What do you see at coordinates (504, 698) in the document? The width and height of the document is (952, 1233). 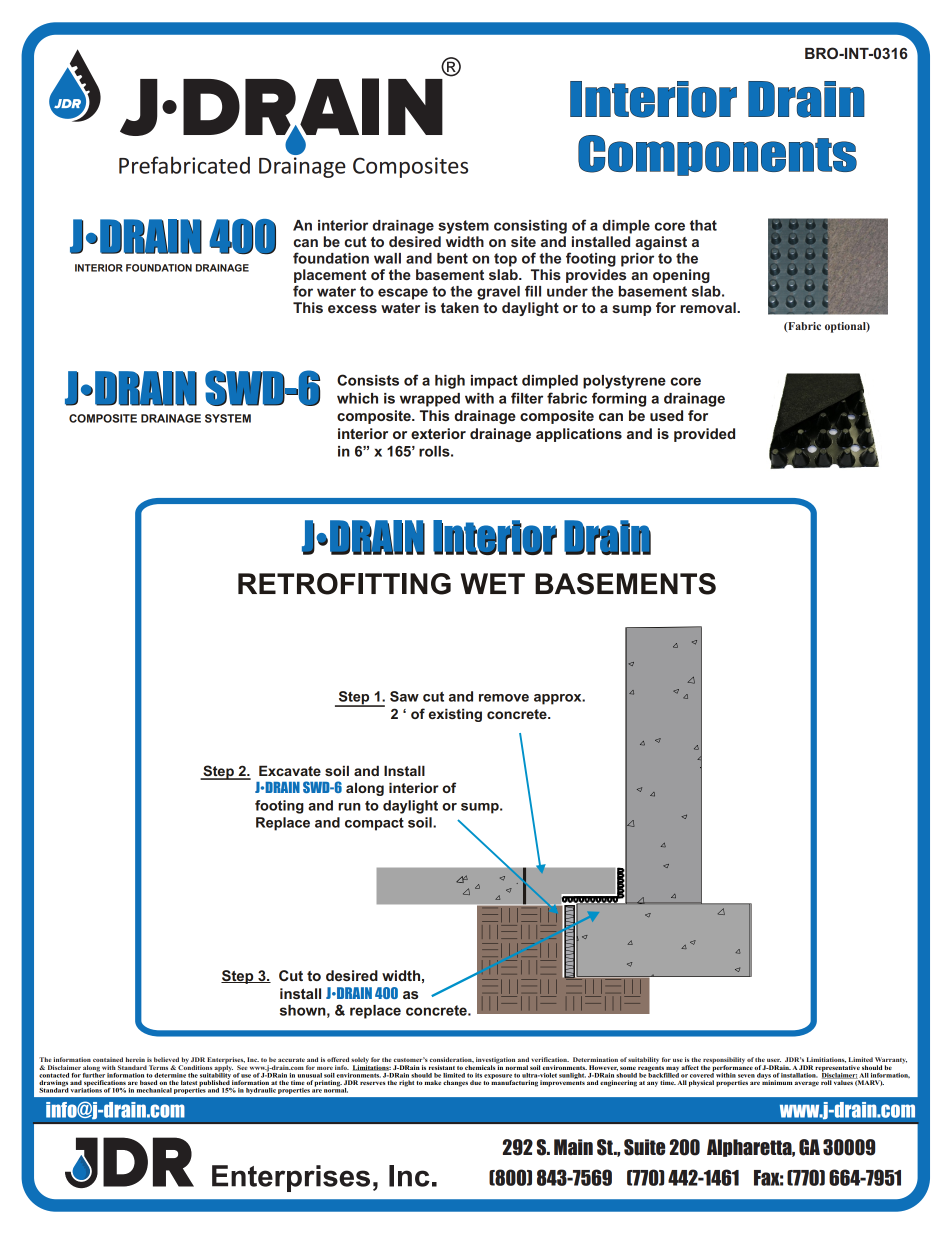 I see `remove` at bounding box center [504, 698].
